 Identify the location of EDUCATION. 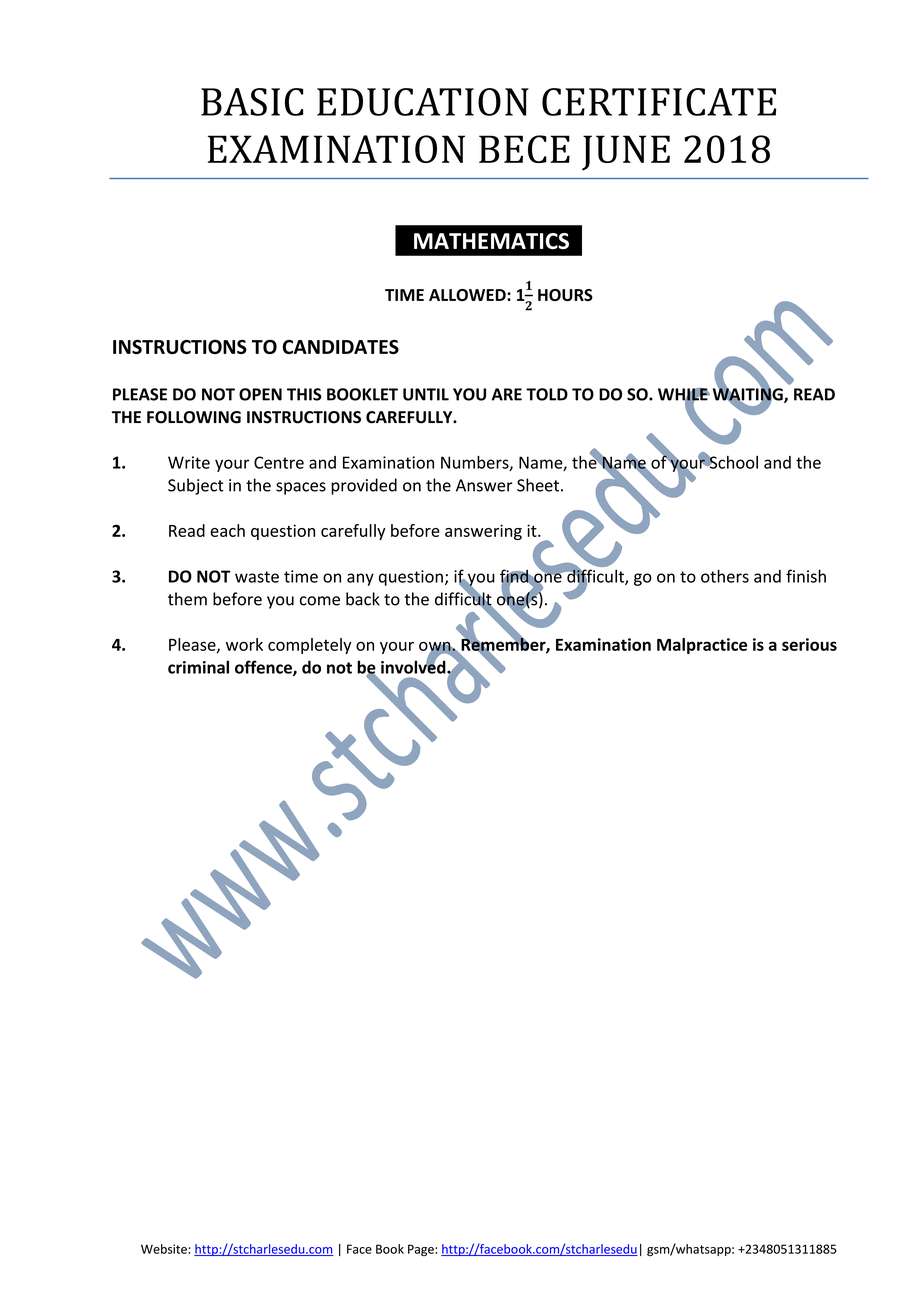
(423, 102).
